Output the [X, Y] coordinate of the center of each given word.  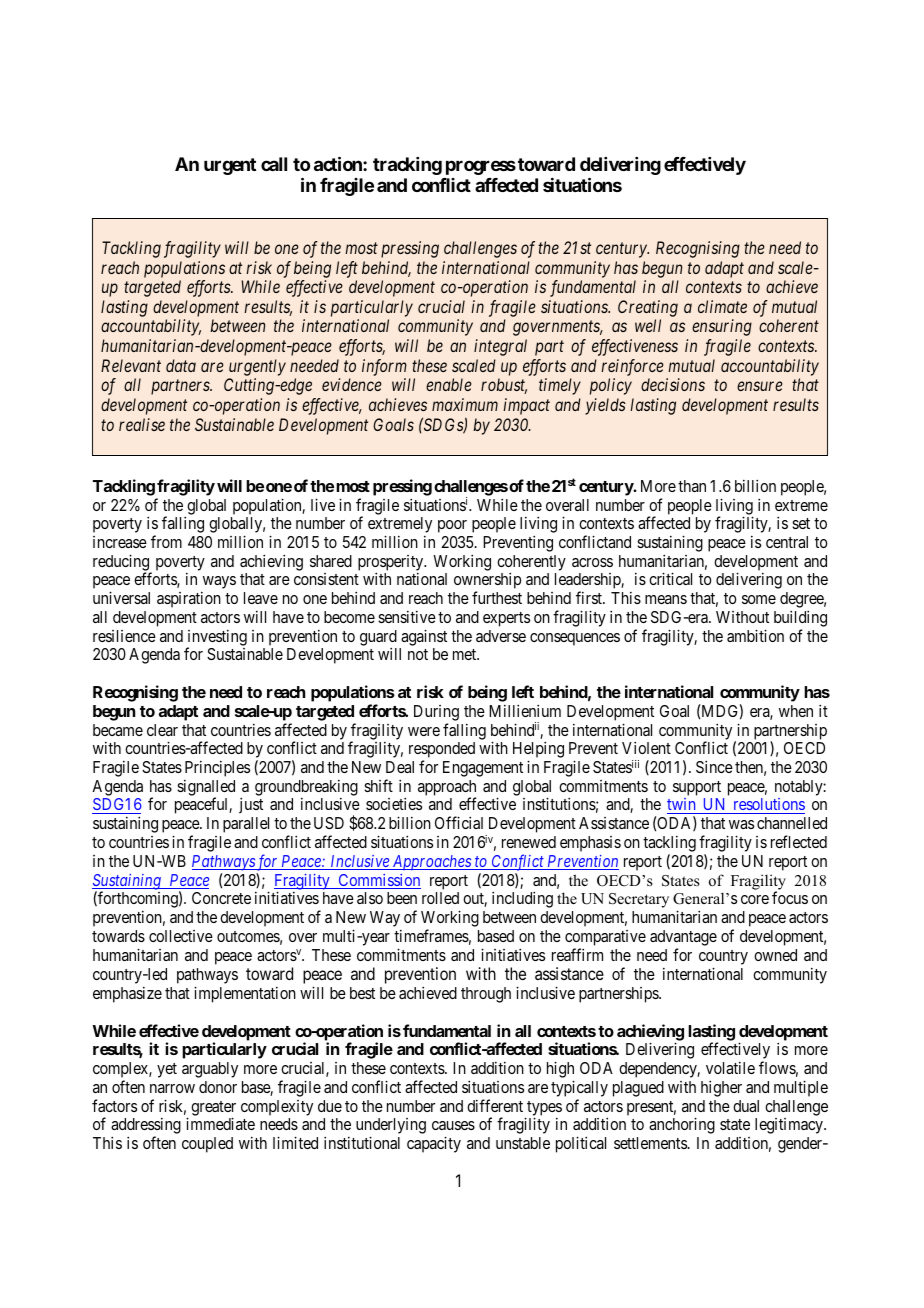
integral [500, 347]
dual [746, 1106]
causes [453, 1125]
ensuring [722, 327]
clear [162, 730]
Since [714, 766]
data [181, 365]
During [436, 713]
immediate [220, 1123]
